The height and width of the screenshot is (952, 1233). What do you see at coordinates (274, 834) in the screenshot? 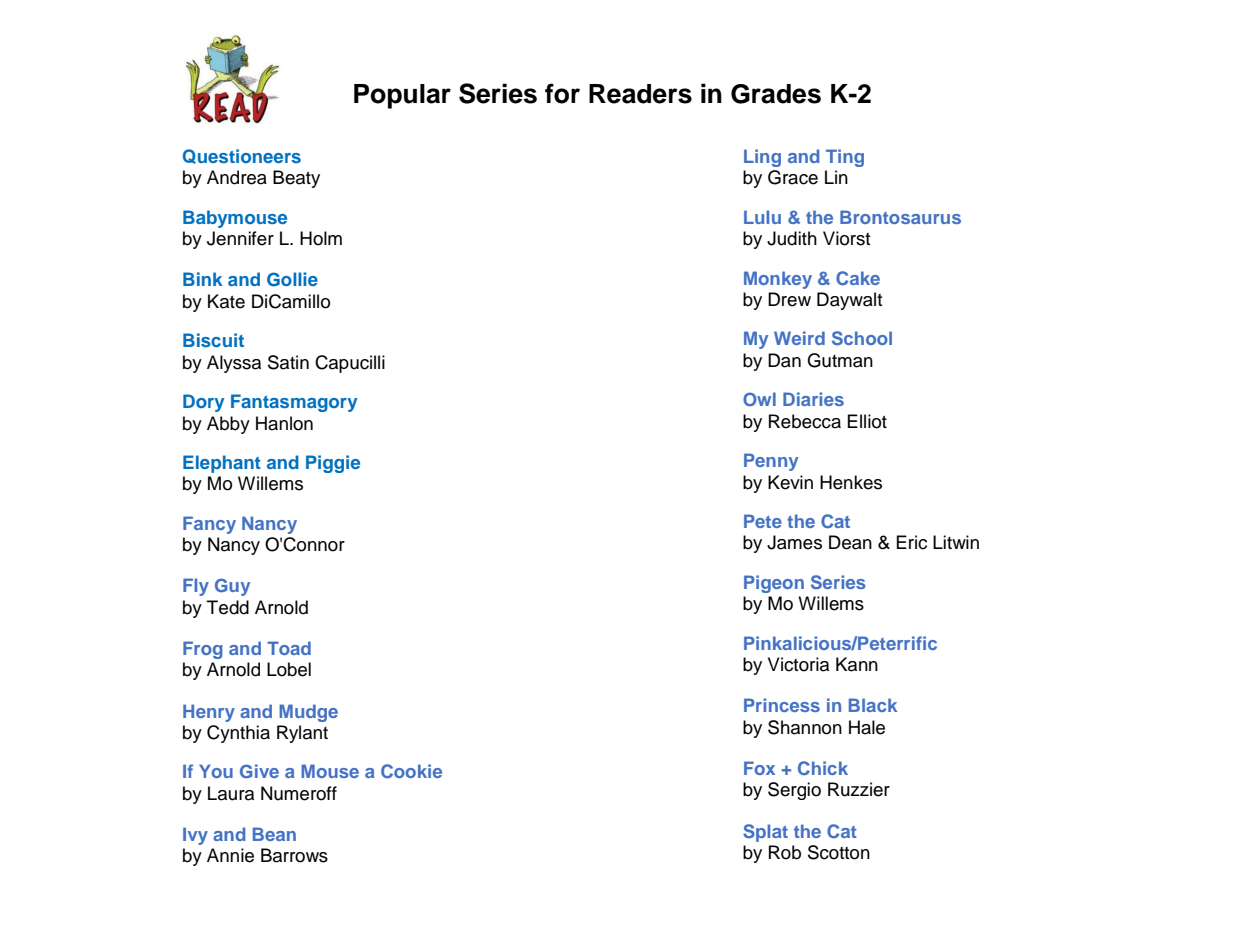
I see `Bean` at bounding box center [274, 834].
